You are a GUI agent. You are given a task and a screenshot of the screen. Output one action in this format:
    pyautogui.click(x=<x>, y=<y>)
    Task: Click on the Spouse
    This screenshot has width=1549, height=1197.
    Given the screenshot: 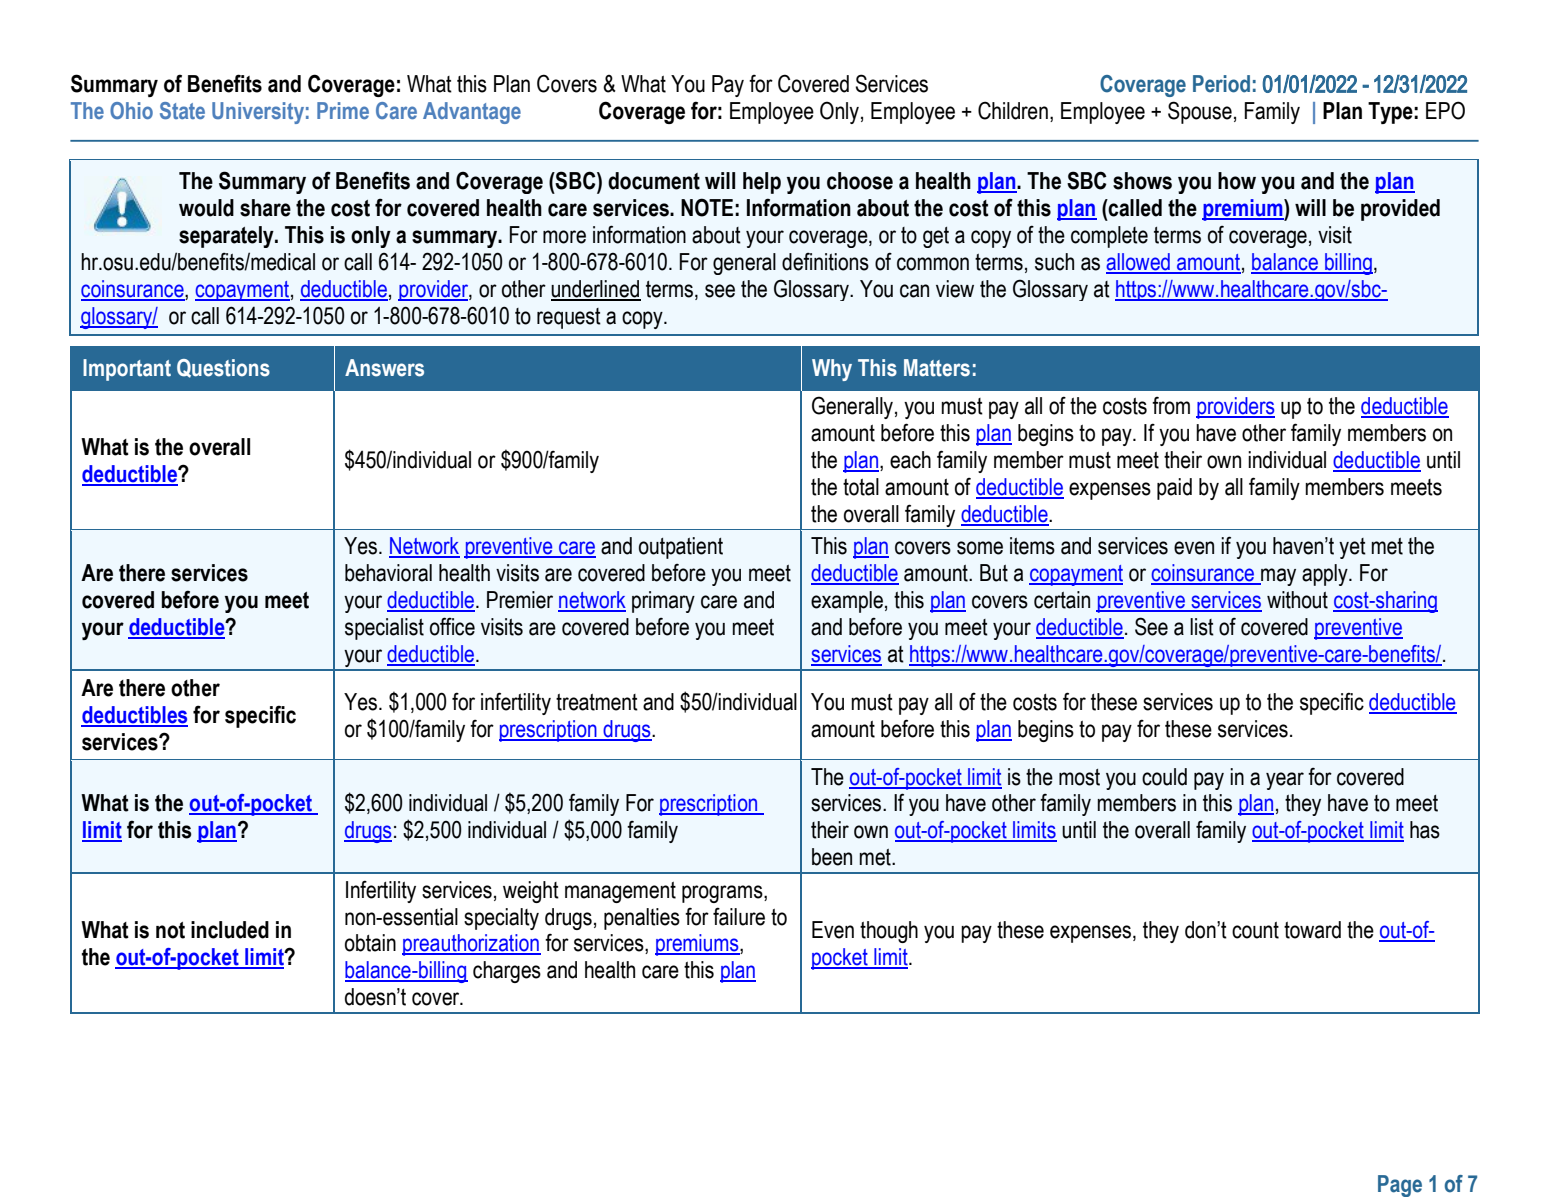 What is the action you would take?
    pyautogui.click(x=1200, y=112)
